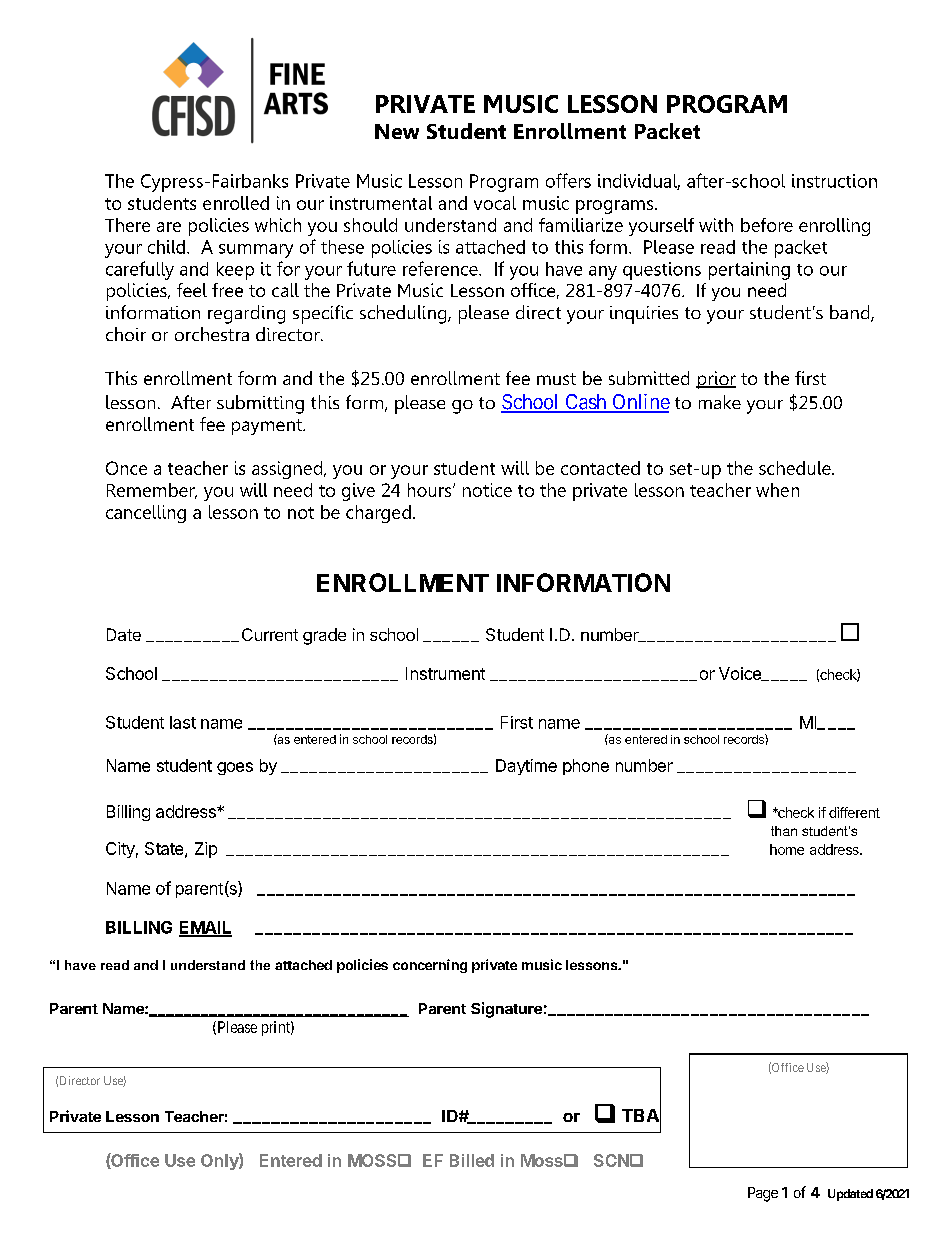  Describe the element at coordinates (854, 812) in the image. I see `different` at that location.
